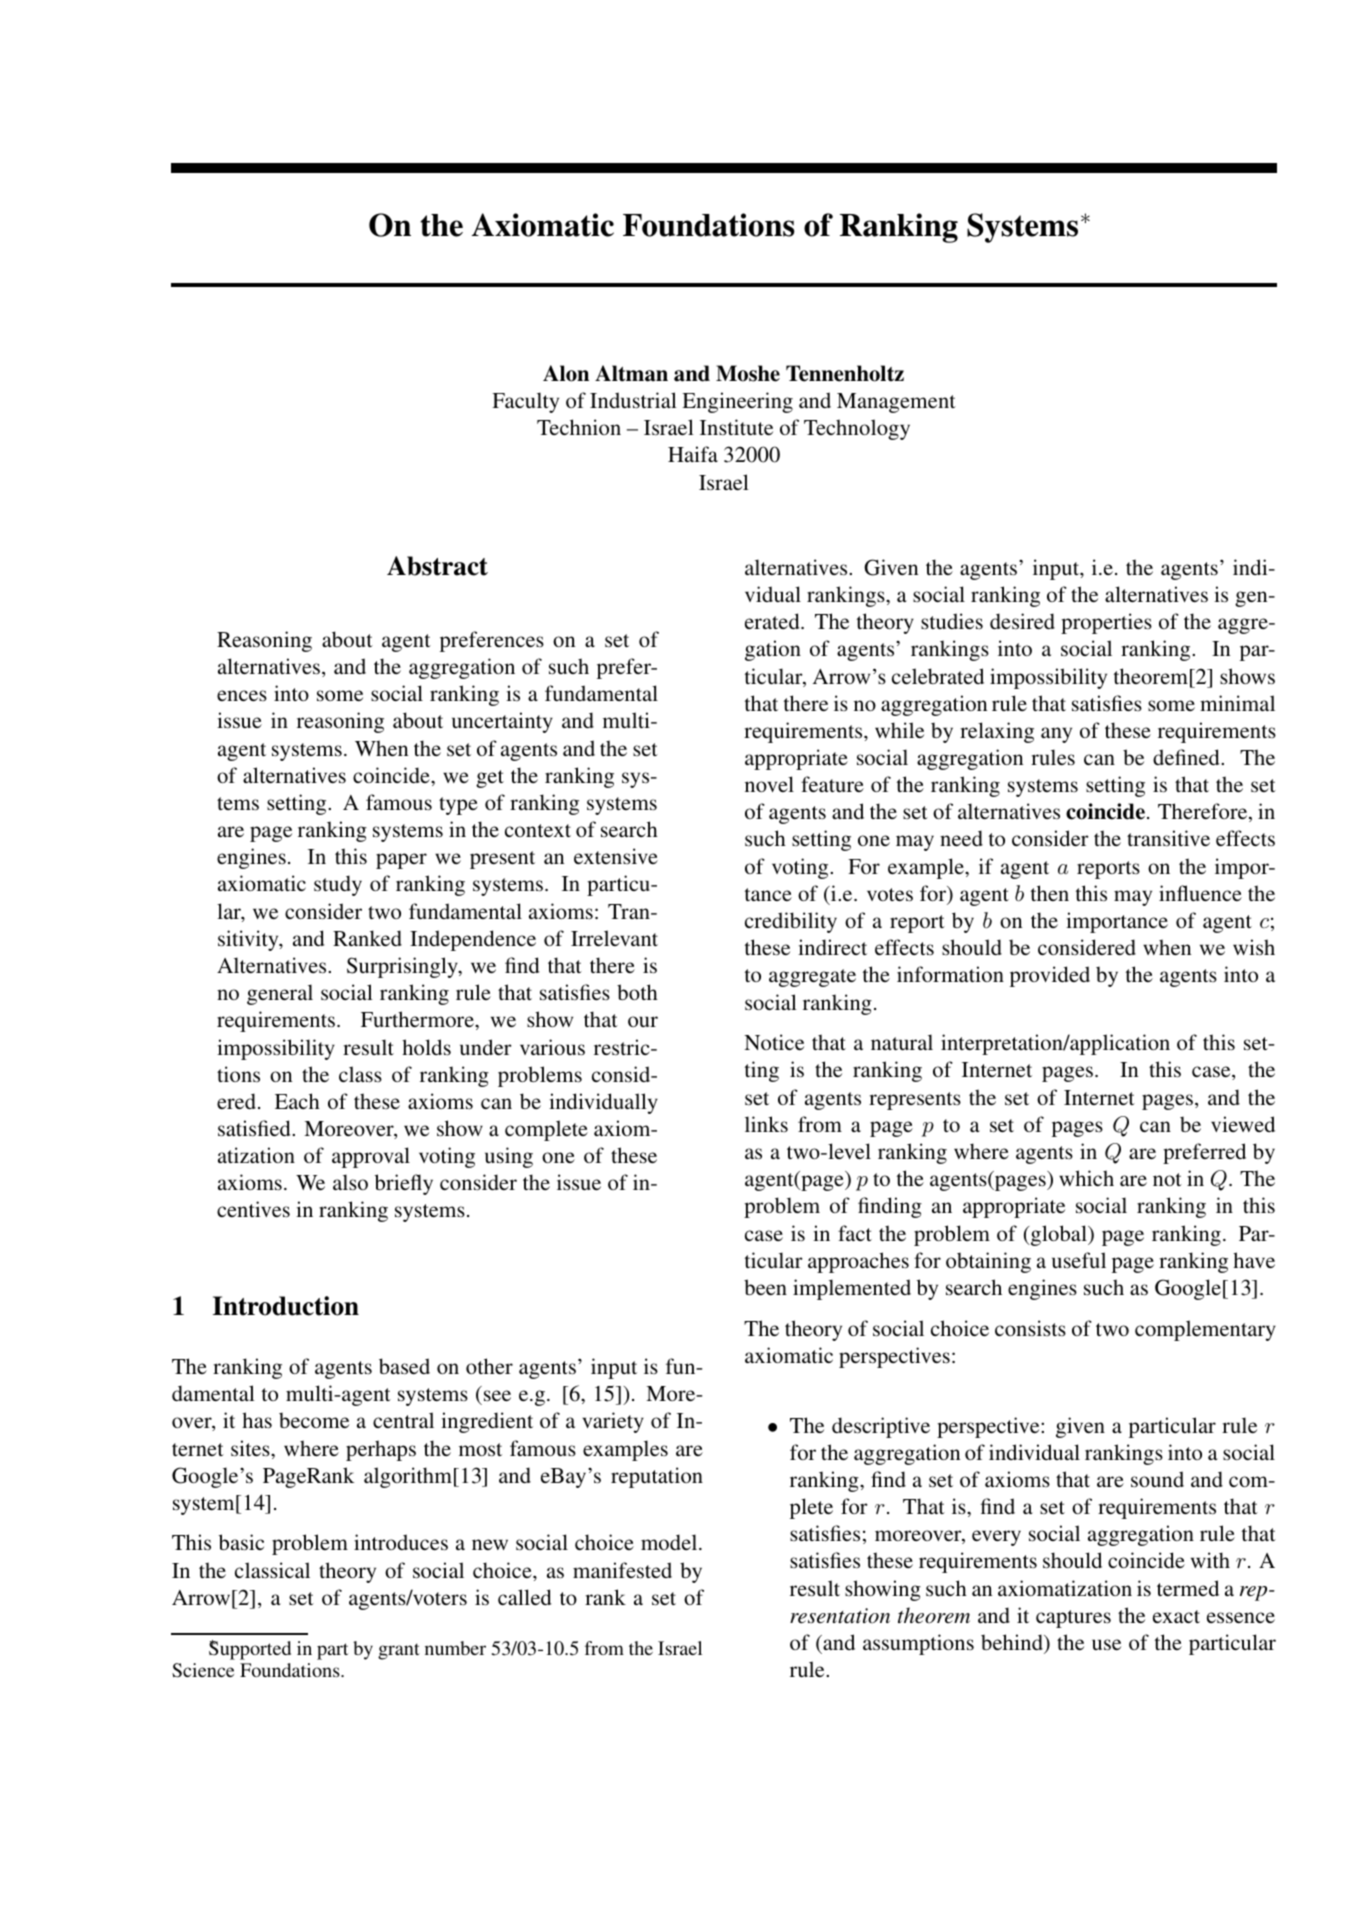 This document has width=1352, height=1914. Describe the element at coordinates (1050, 976) in the document. I see `provided` at that location.
